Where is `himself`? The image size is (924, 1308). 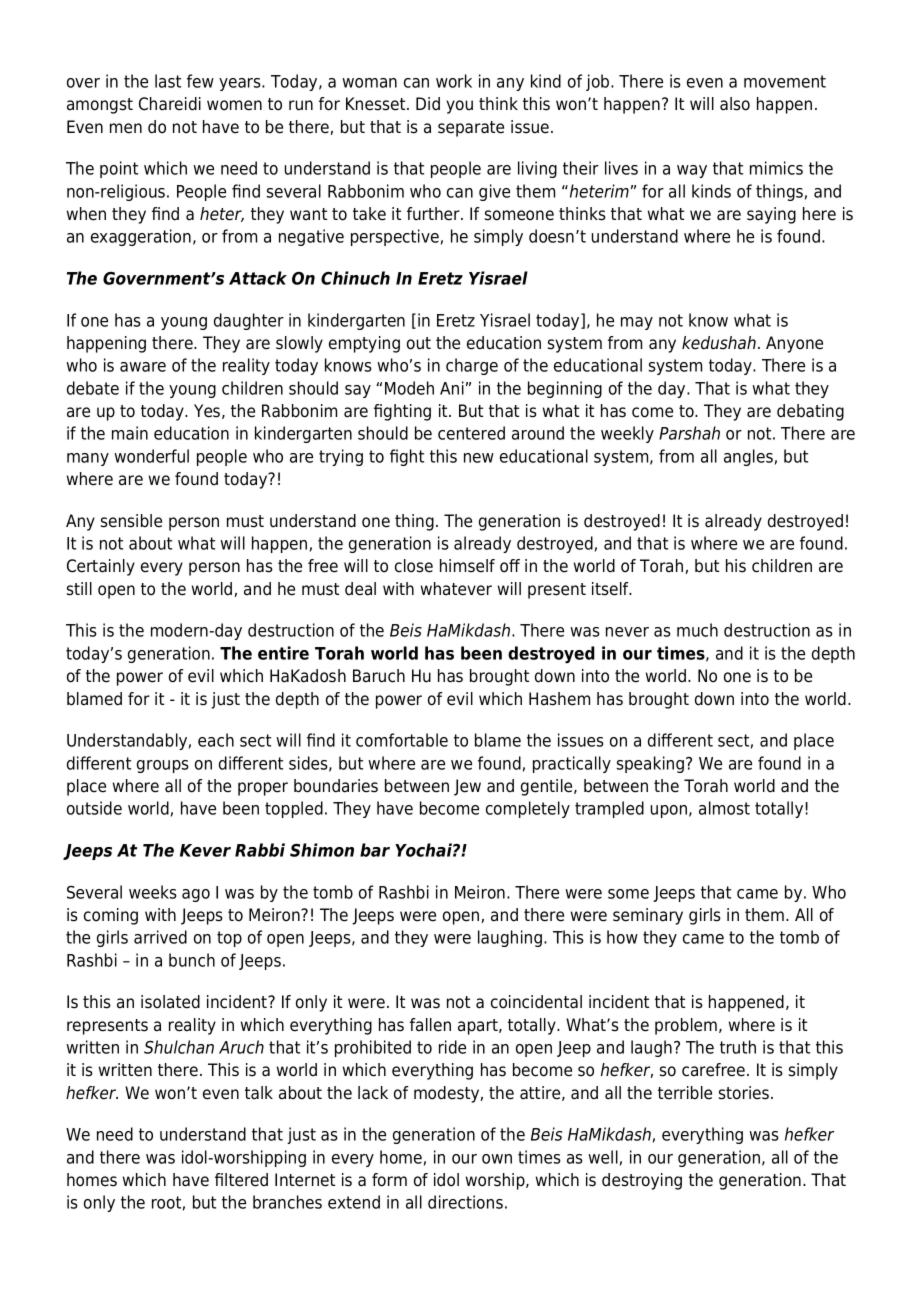
himself is located at coordinates (467, 566).
